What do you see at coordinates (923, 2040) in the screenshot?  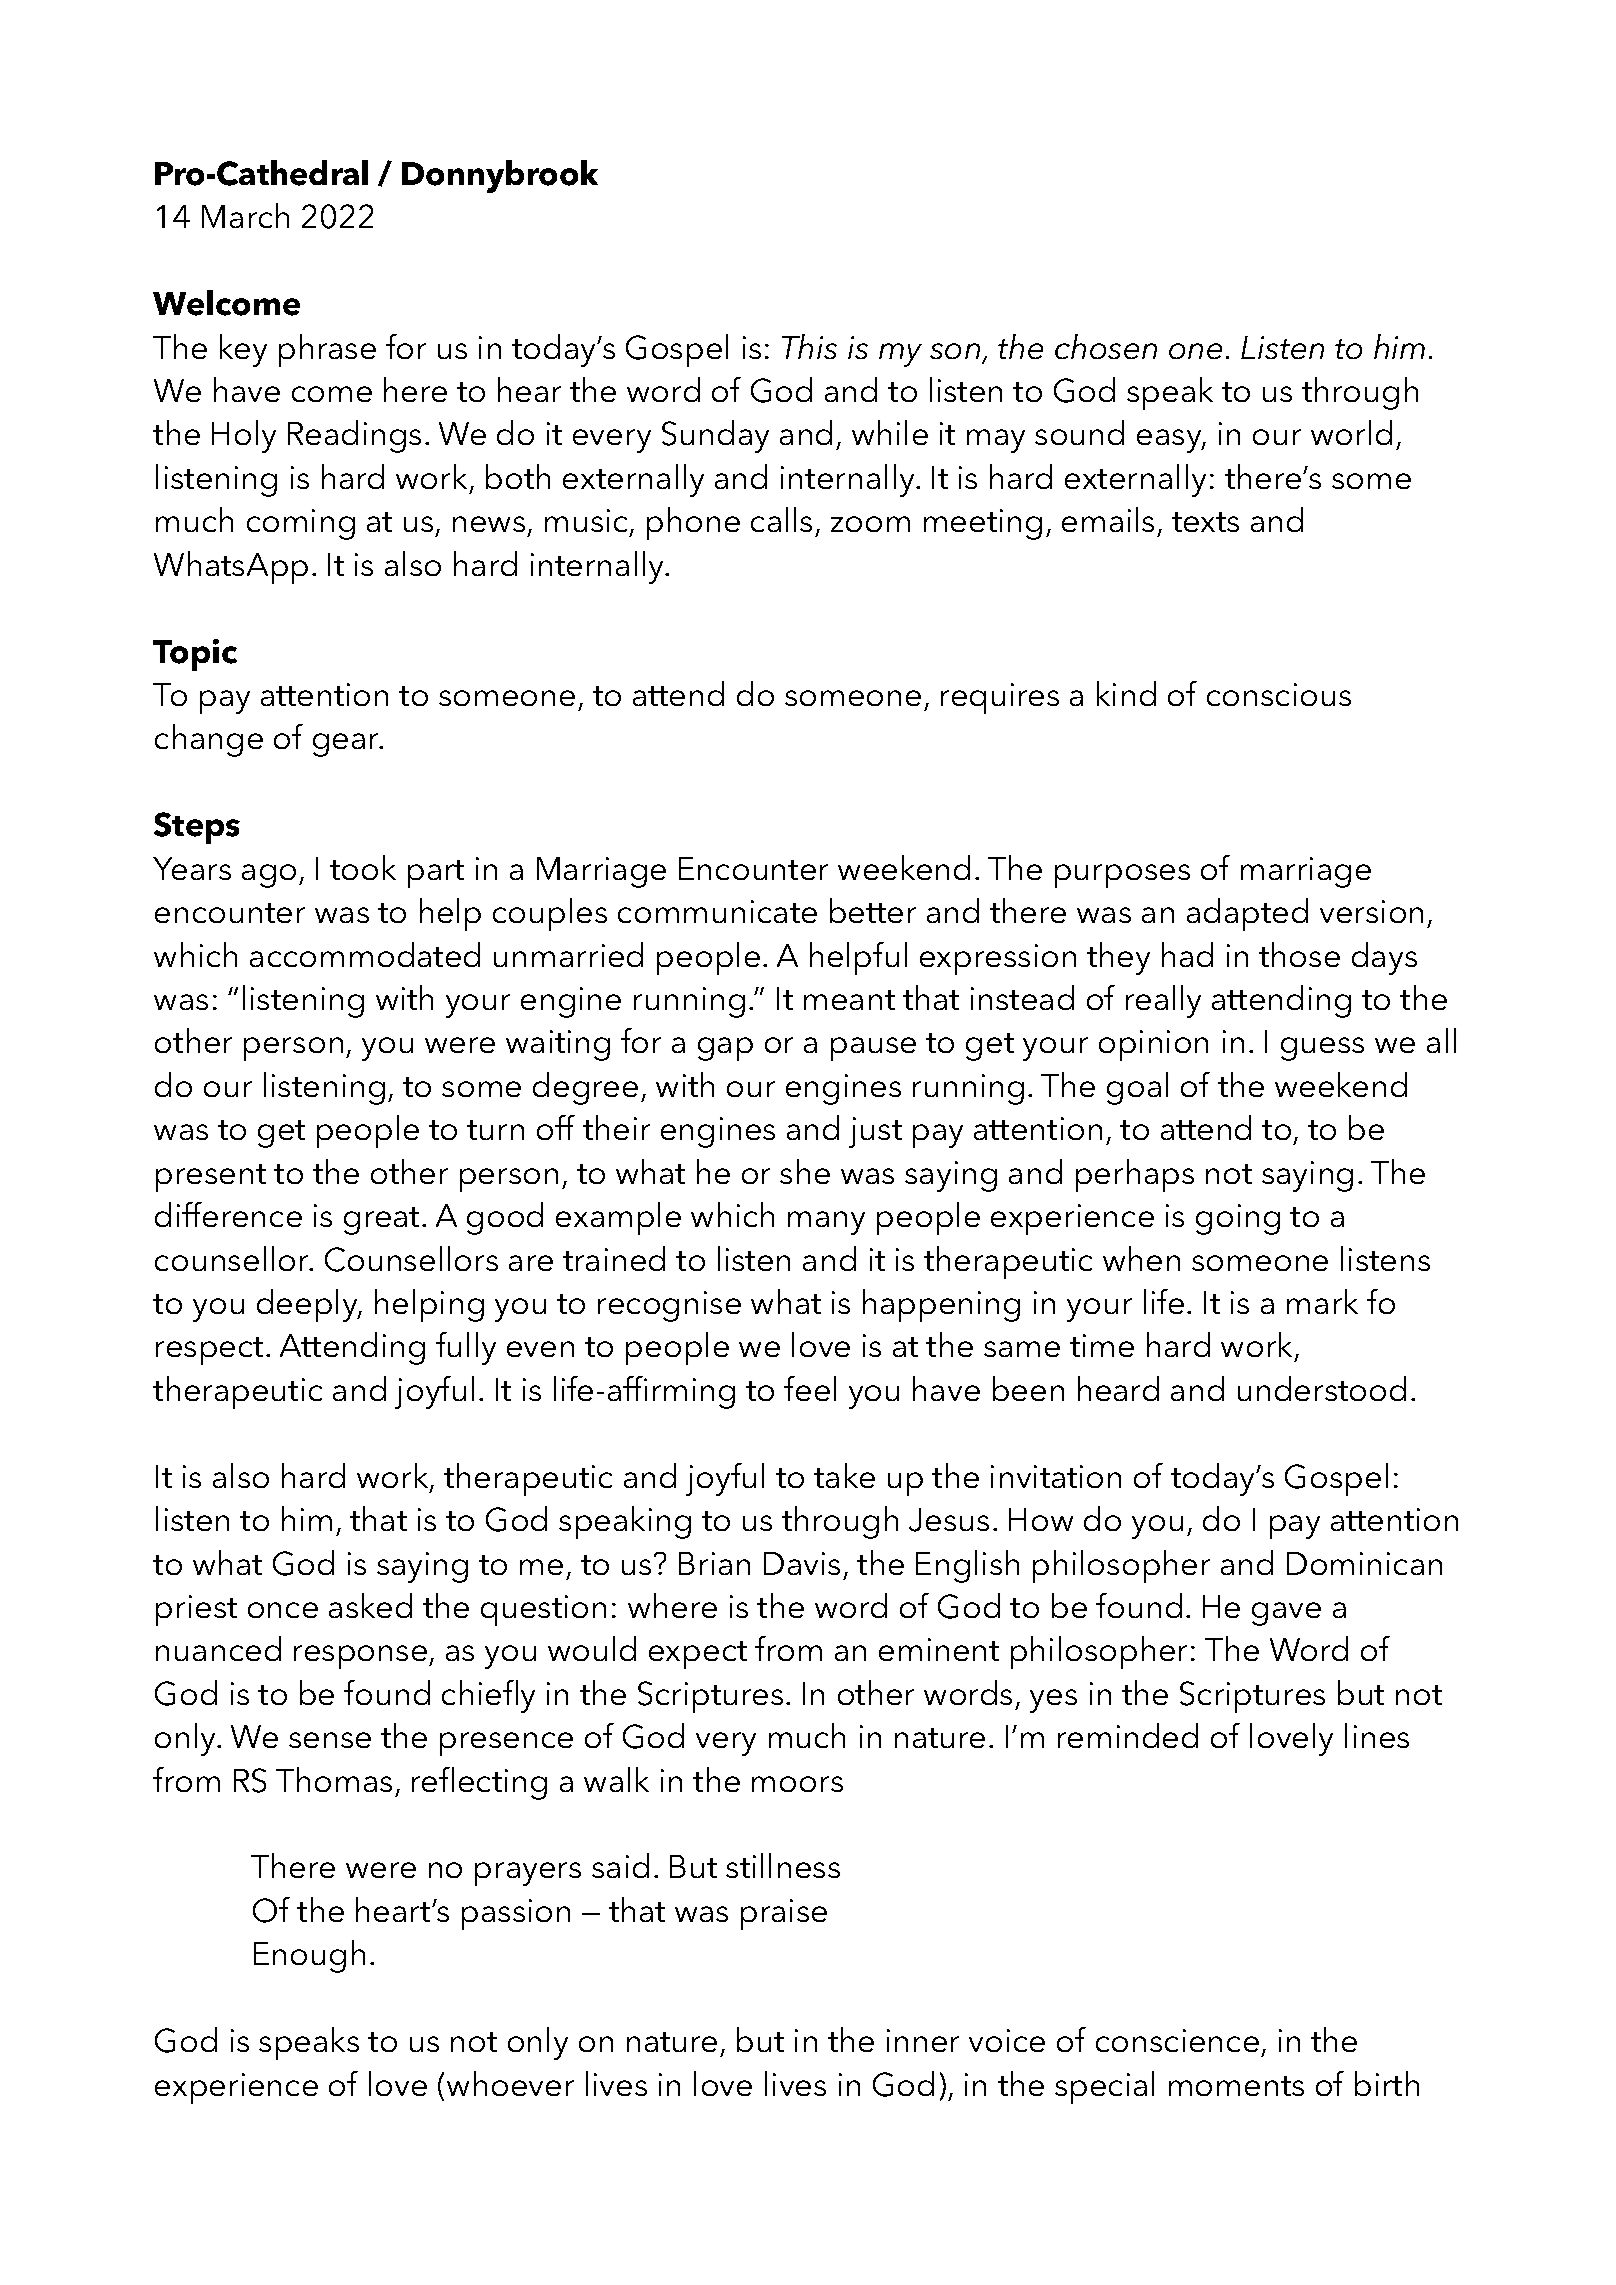 I see `inner` at bounding box center [923, 2040].
